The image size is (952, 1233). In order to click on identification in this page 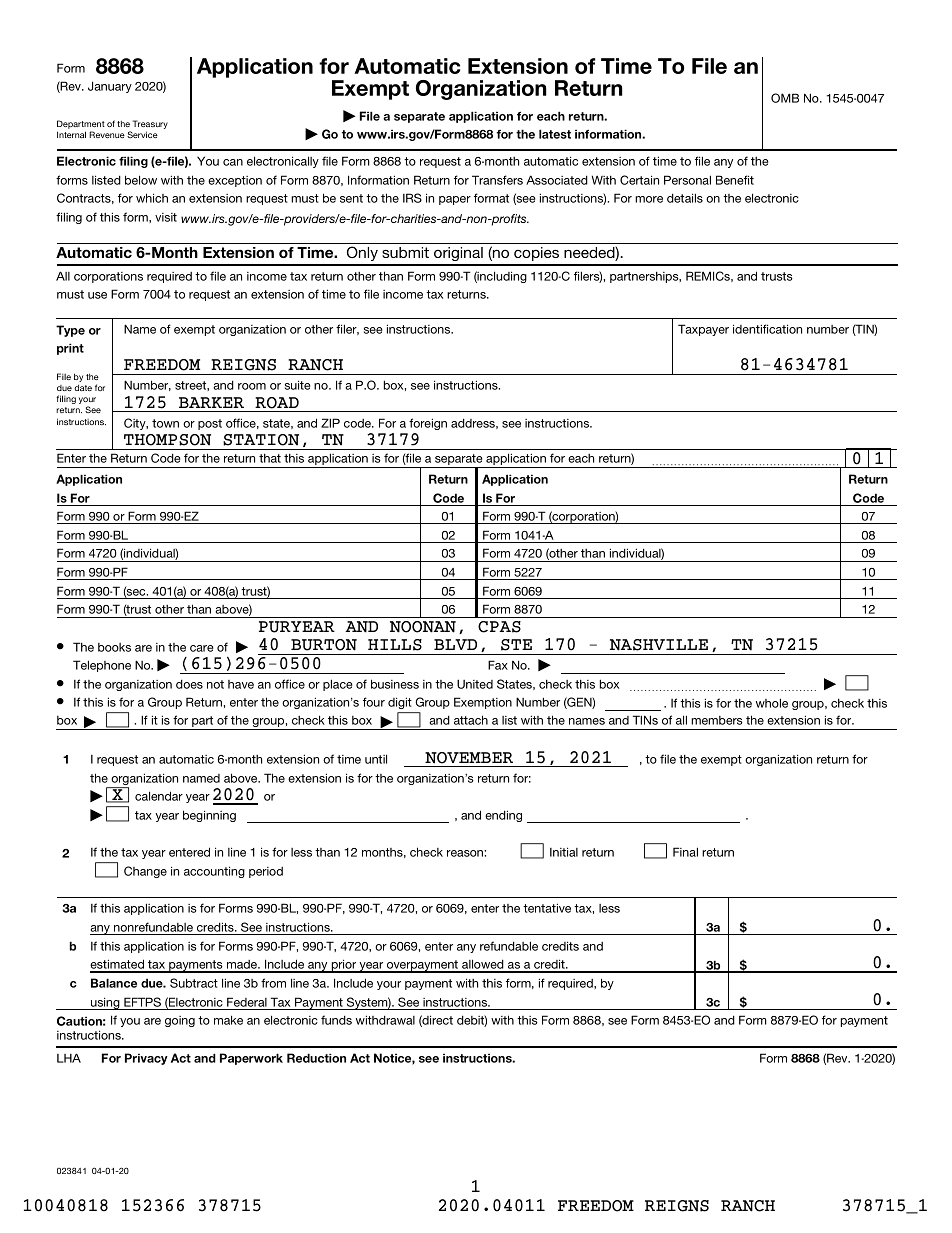, I will do `click(767, 329)`.
